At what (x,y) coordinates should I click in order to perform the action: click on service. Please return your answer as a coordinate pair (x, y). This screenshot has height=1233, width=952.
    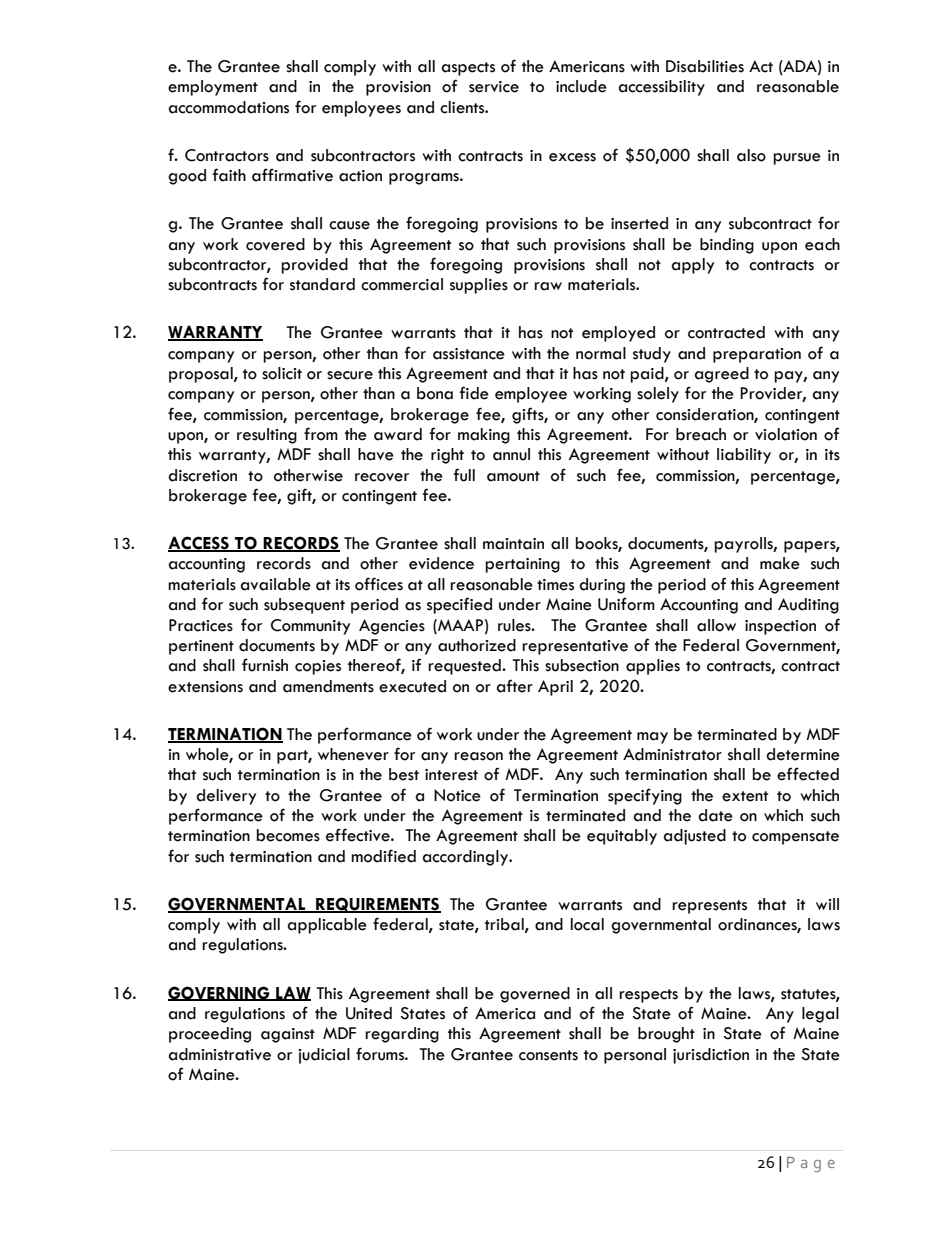
    Looking at the image, I should click on (494, 87).
